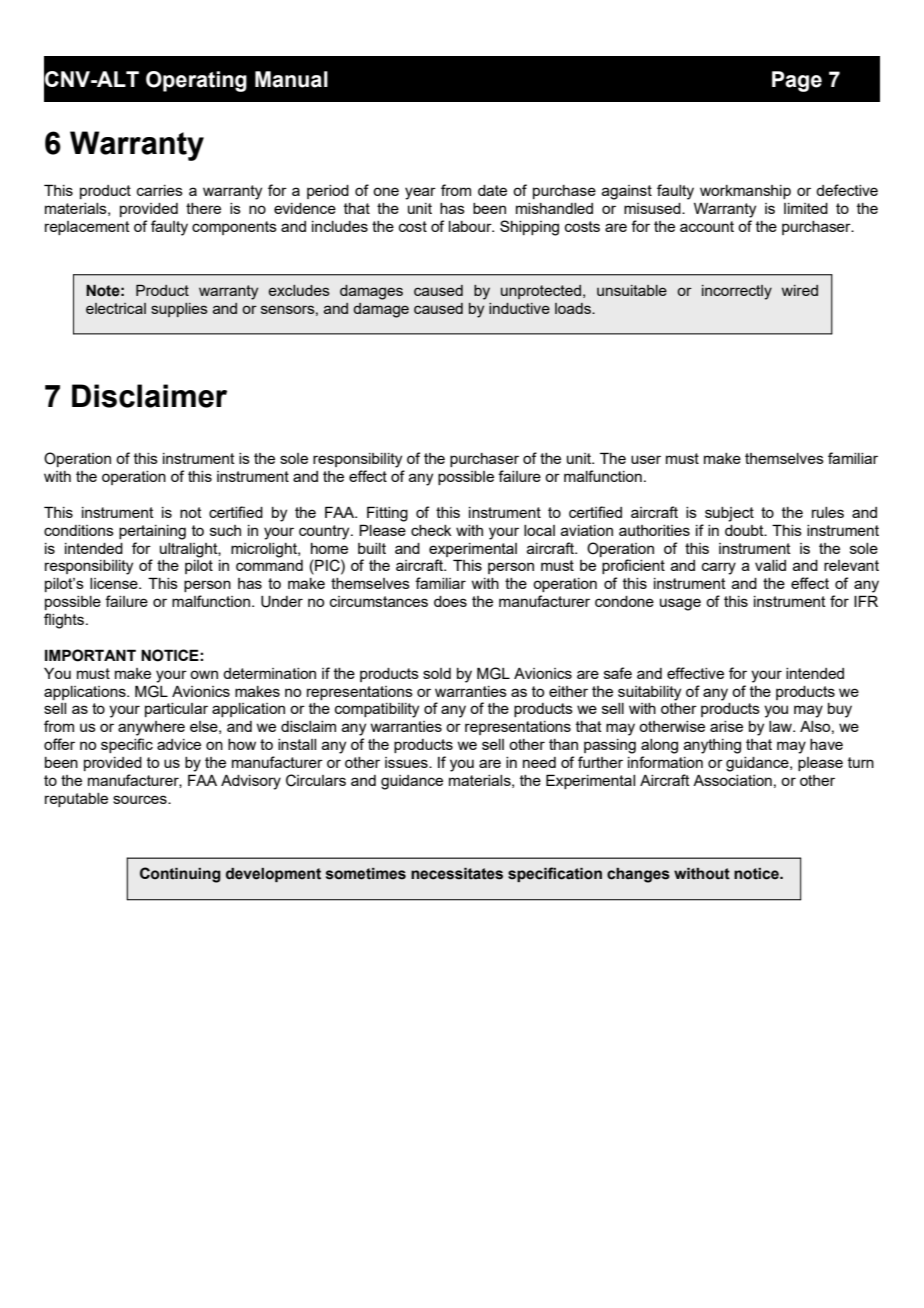 This screenshot has height=1308, width=924. What do you see at coordinates (737, 292) in the screenshot?
I see `incorrectly` at bounding box center [737, 292].
